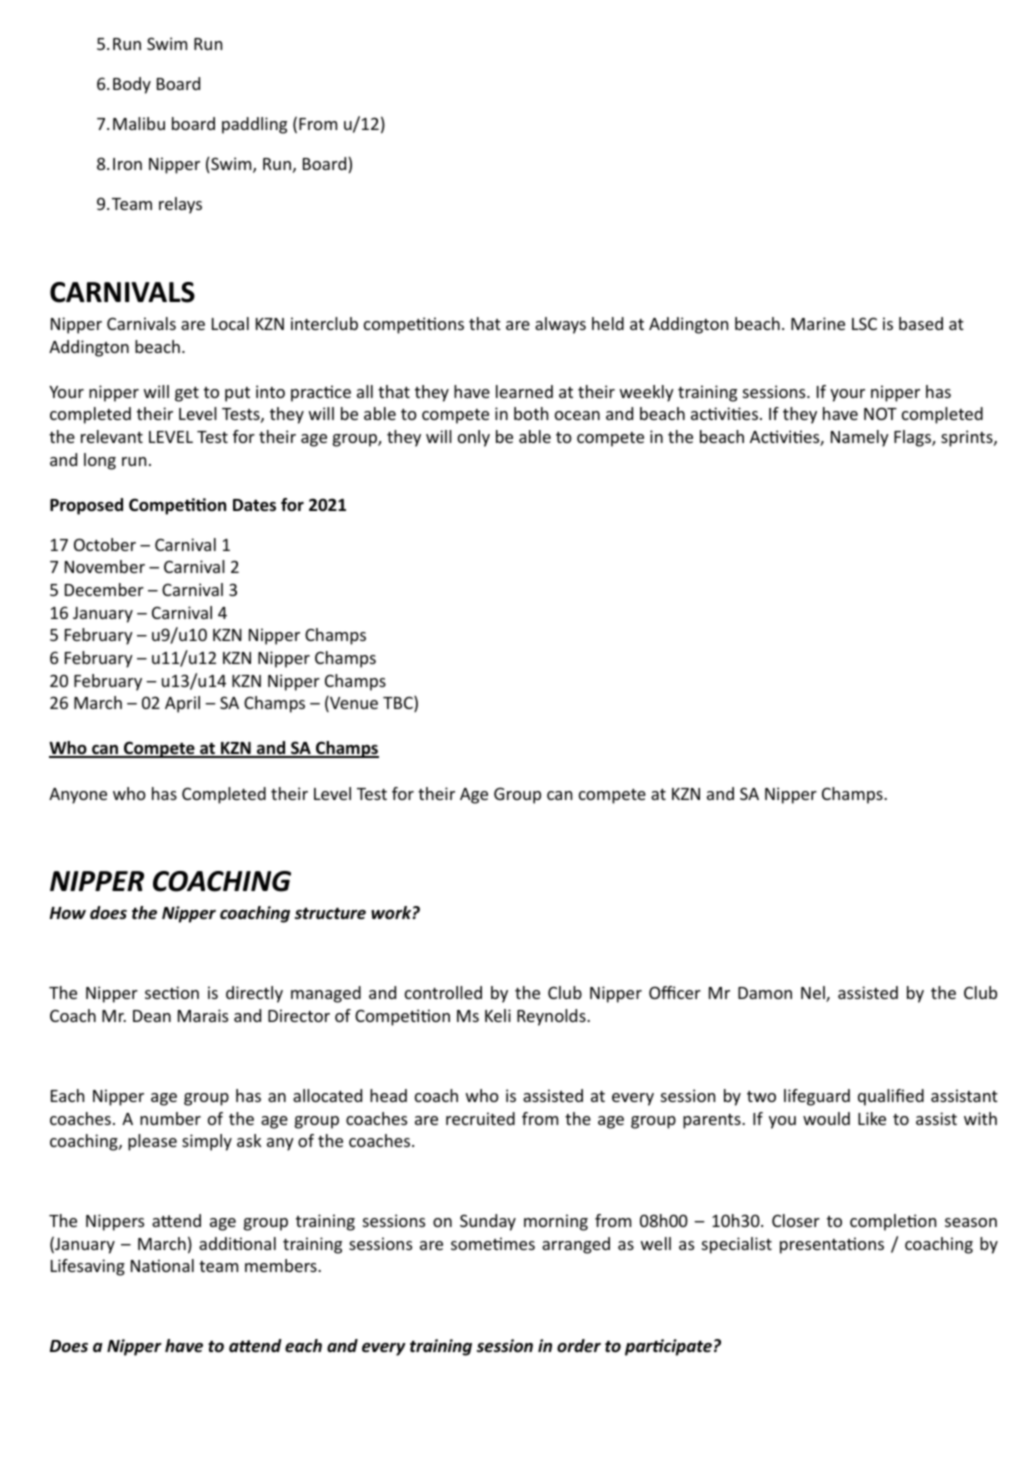  What do you see at coordinates (474, 438) in the screenshot?
I see `only` at bounding box center [474, 438].
